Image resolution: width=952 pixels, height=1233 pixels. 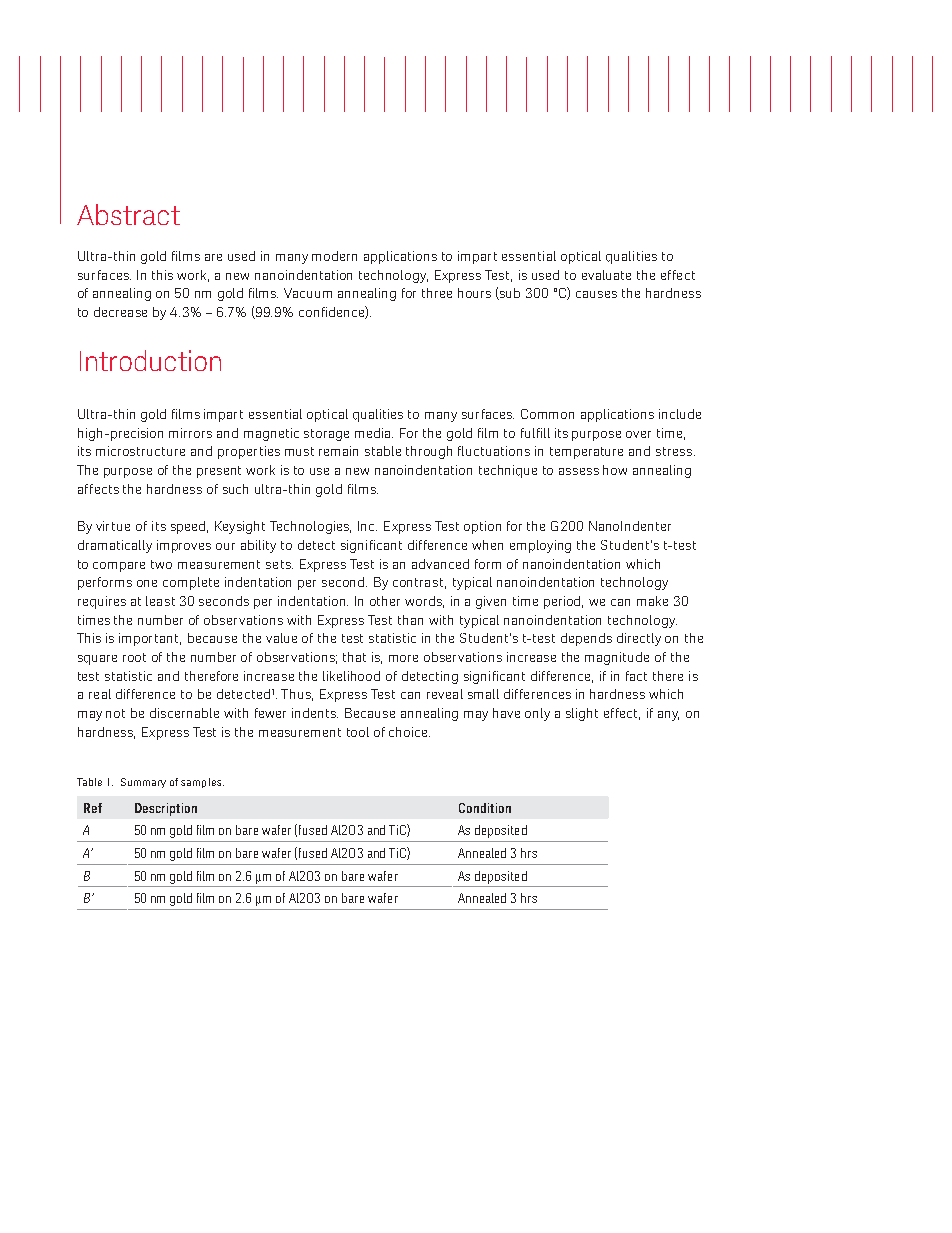 I want to click on Summary, so click(x=143, y=783).
